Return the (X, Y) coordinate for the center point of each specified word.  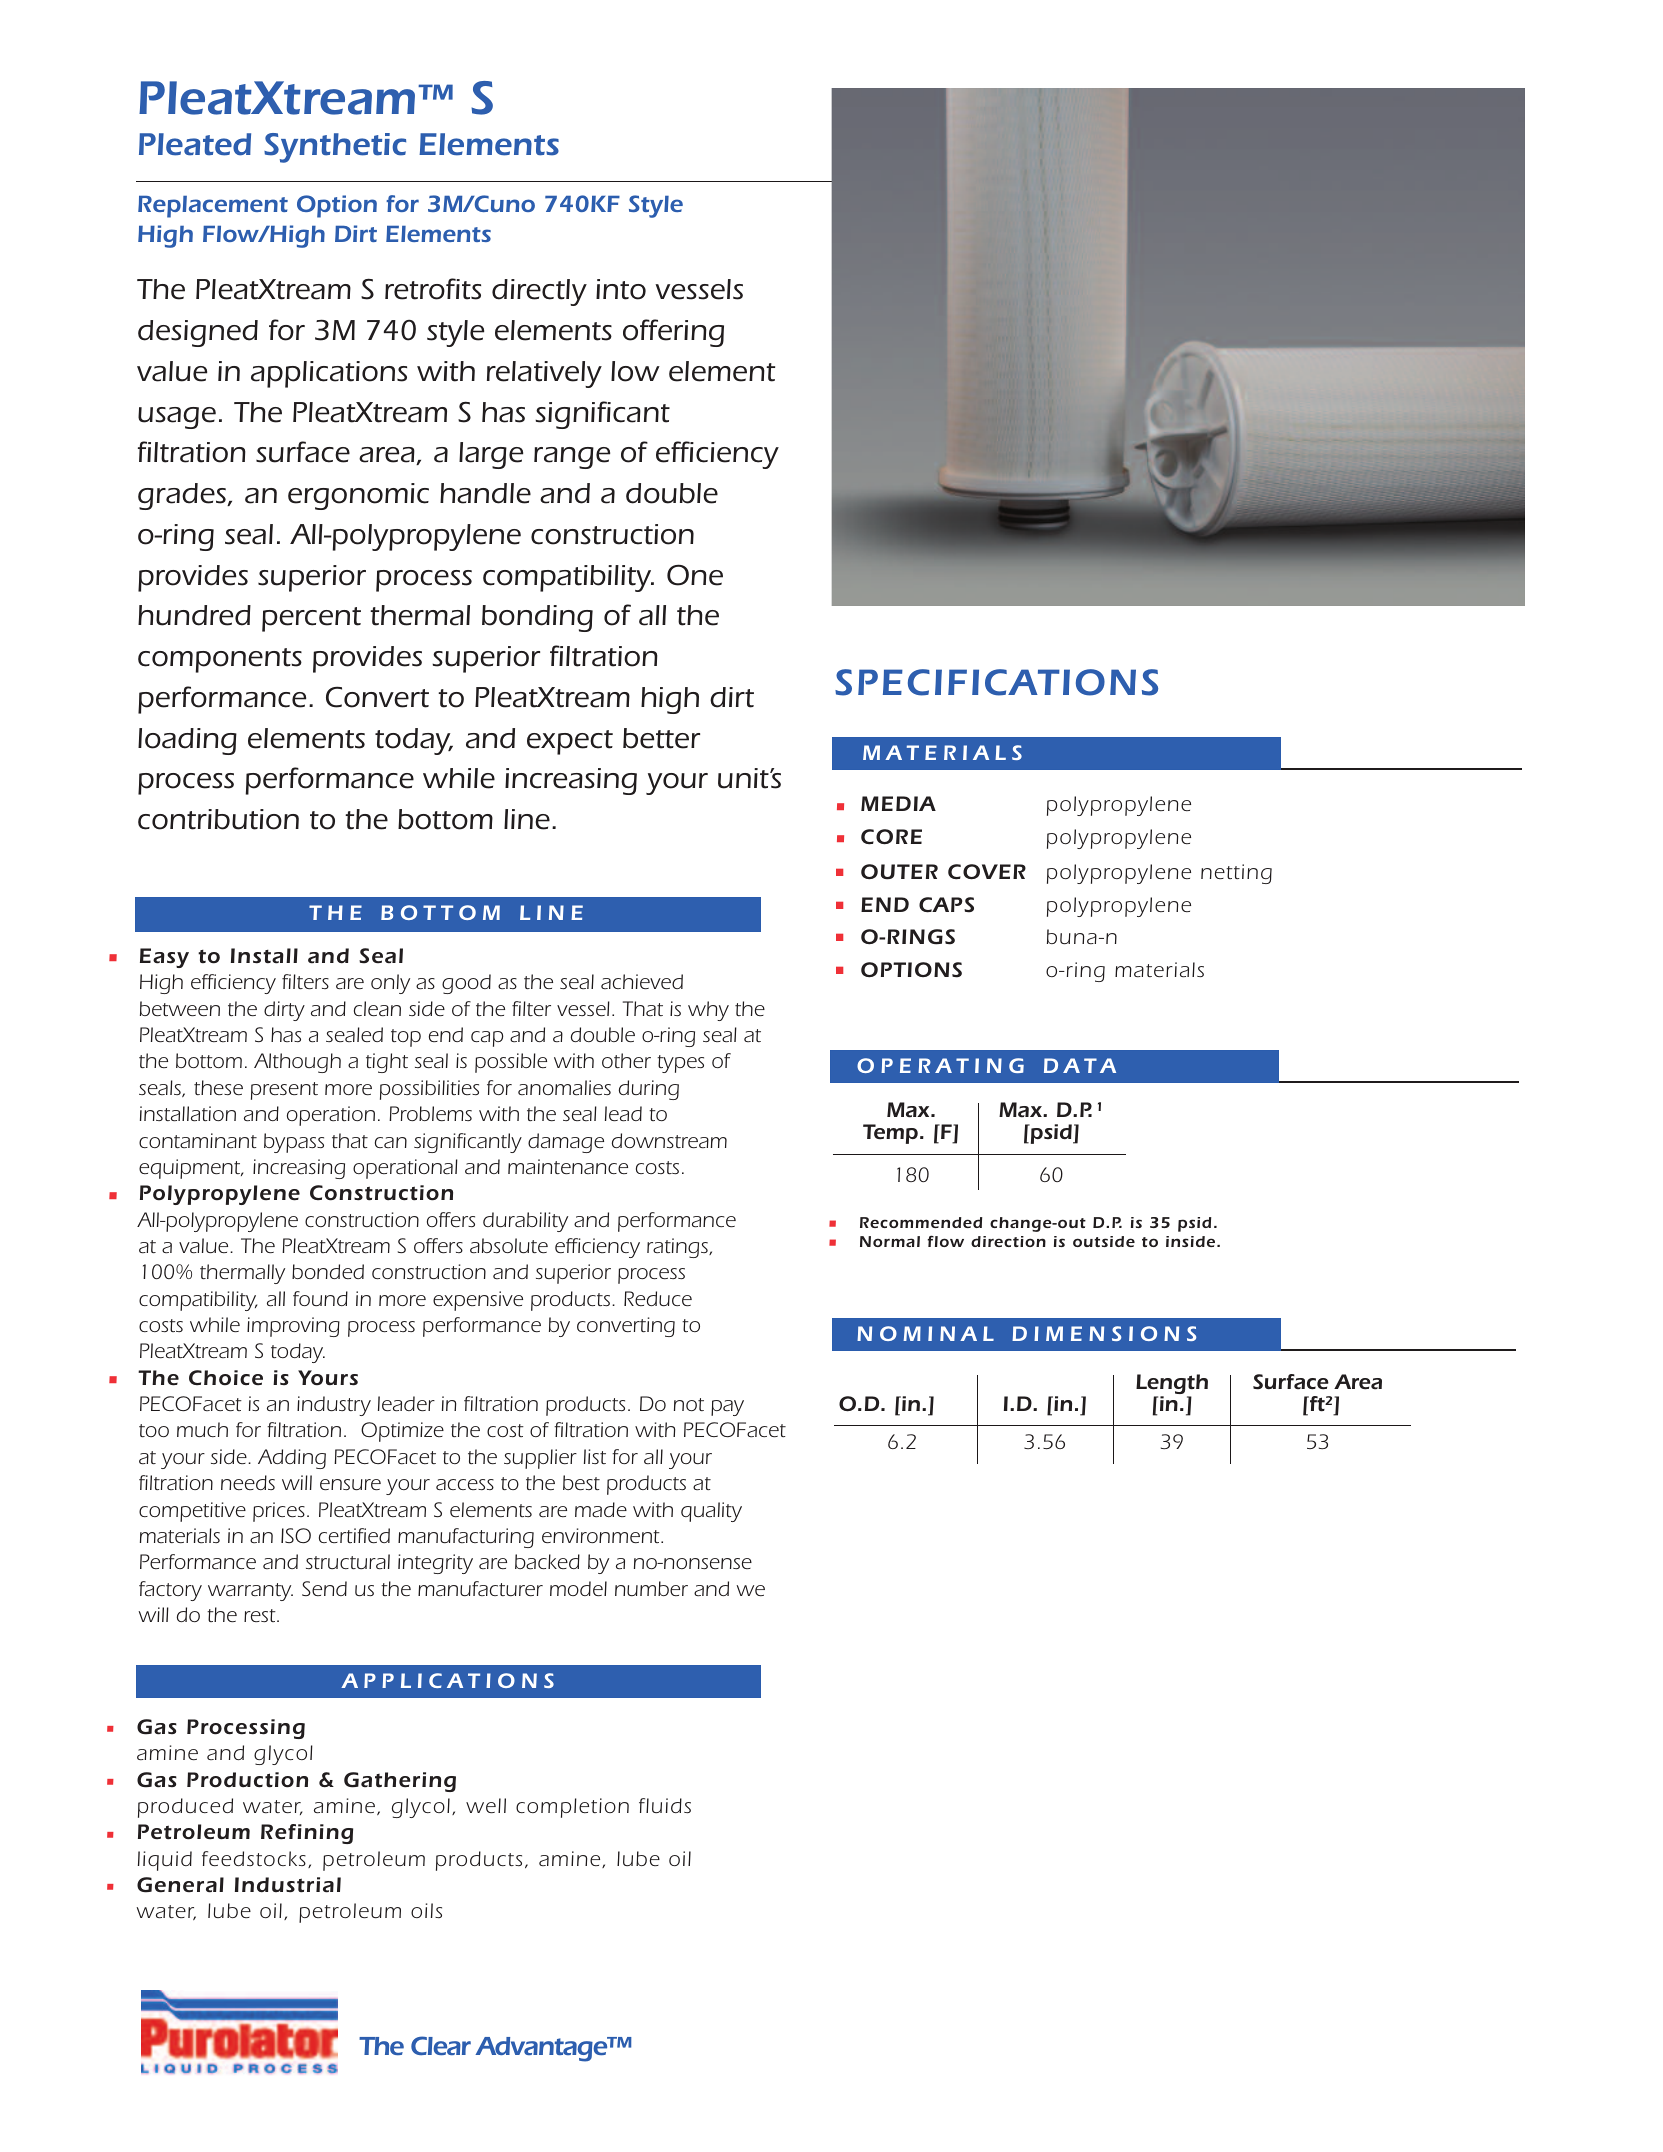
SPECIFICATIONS (996, 682)
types (680, 1064)
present (284, 1091)
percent (311, 619)
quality (711, 1512)
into (621, 289)
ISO (296, 1535)
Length (1172, 1385)
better (661, 738)
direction (1008, 1241)
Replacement (213, 207)
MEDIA (898, 803)
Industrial (288, 1885)
